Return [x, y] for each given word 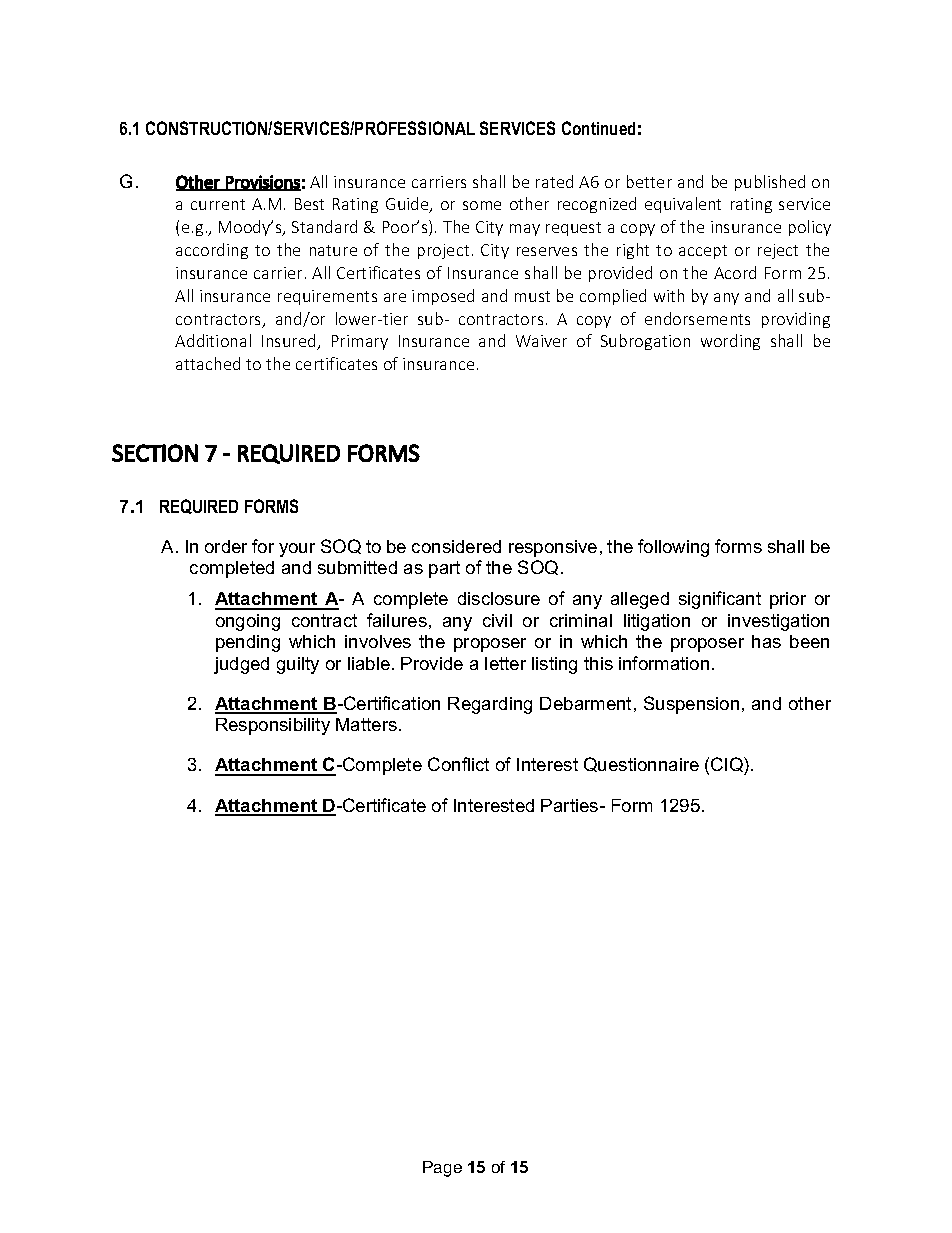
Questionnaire [641, 764]
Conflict [458, 764]
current [218, 204]
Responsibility [273, 726]
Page [442, 1169]
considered [456, 546]
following [673, 548]
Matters [366, 724]
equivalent [683, 205]
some [482, 205]
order [226, 546]
